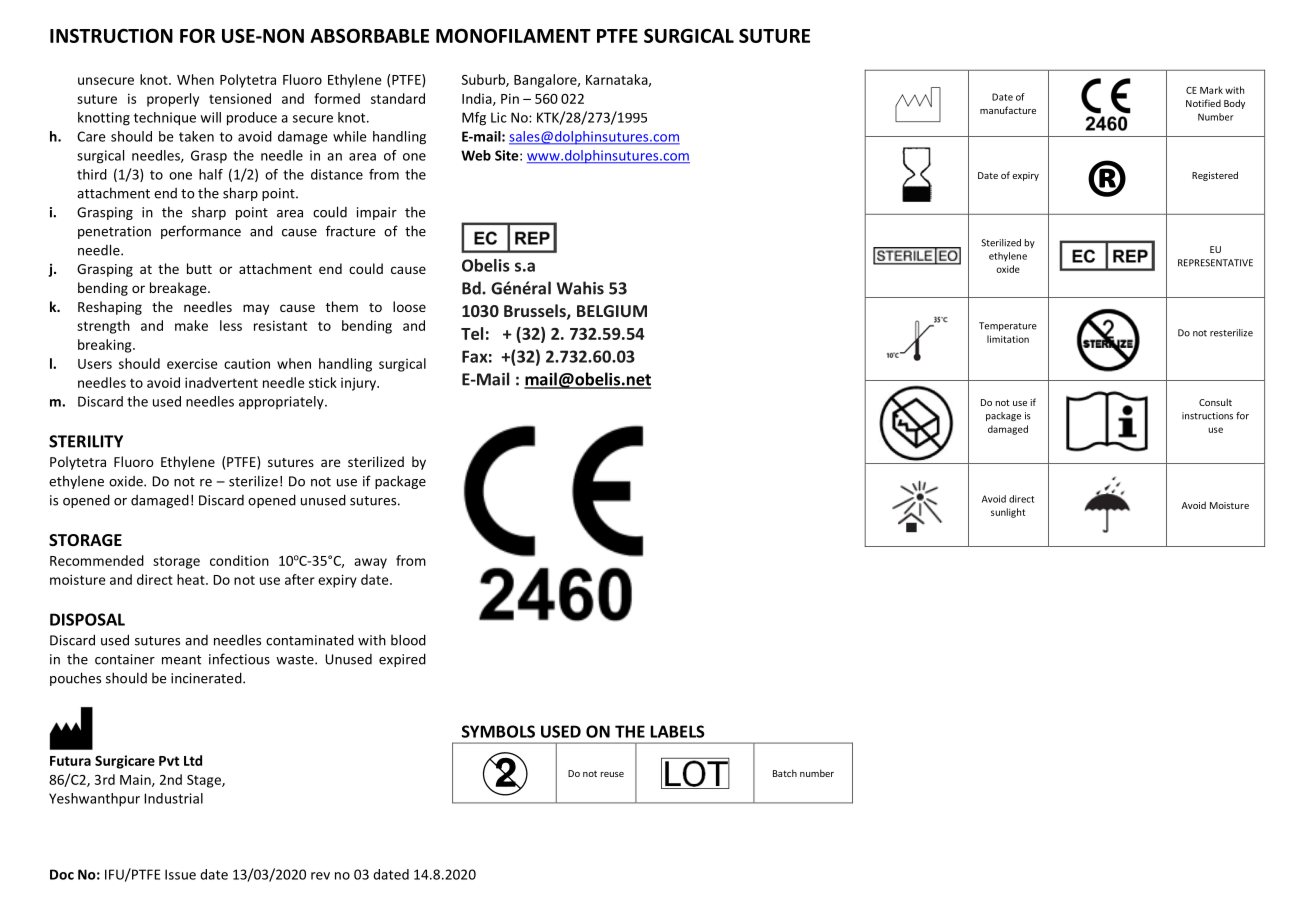 This screenshot has width=1307, height=924. Describe the element at coordinates (408, 640) in the screenshot. I see `blood` at that location.
